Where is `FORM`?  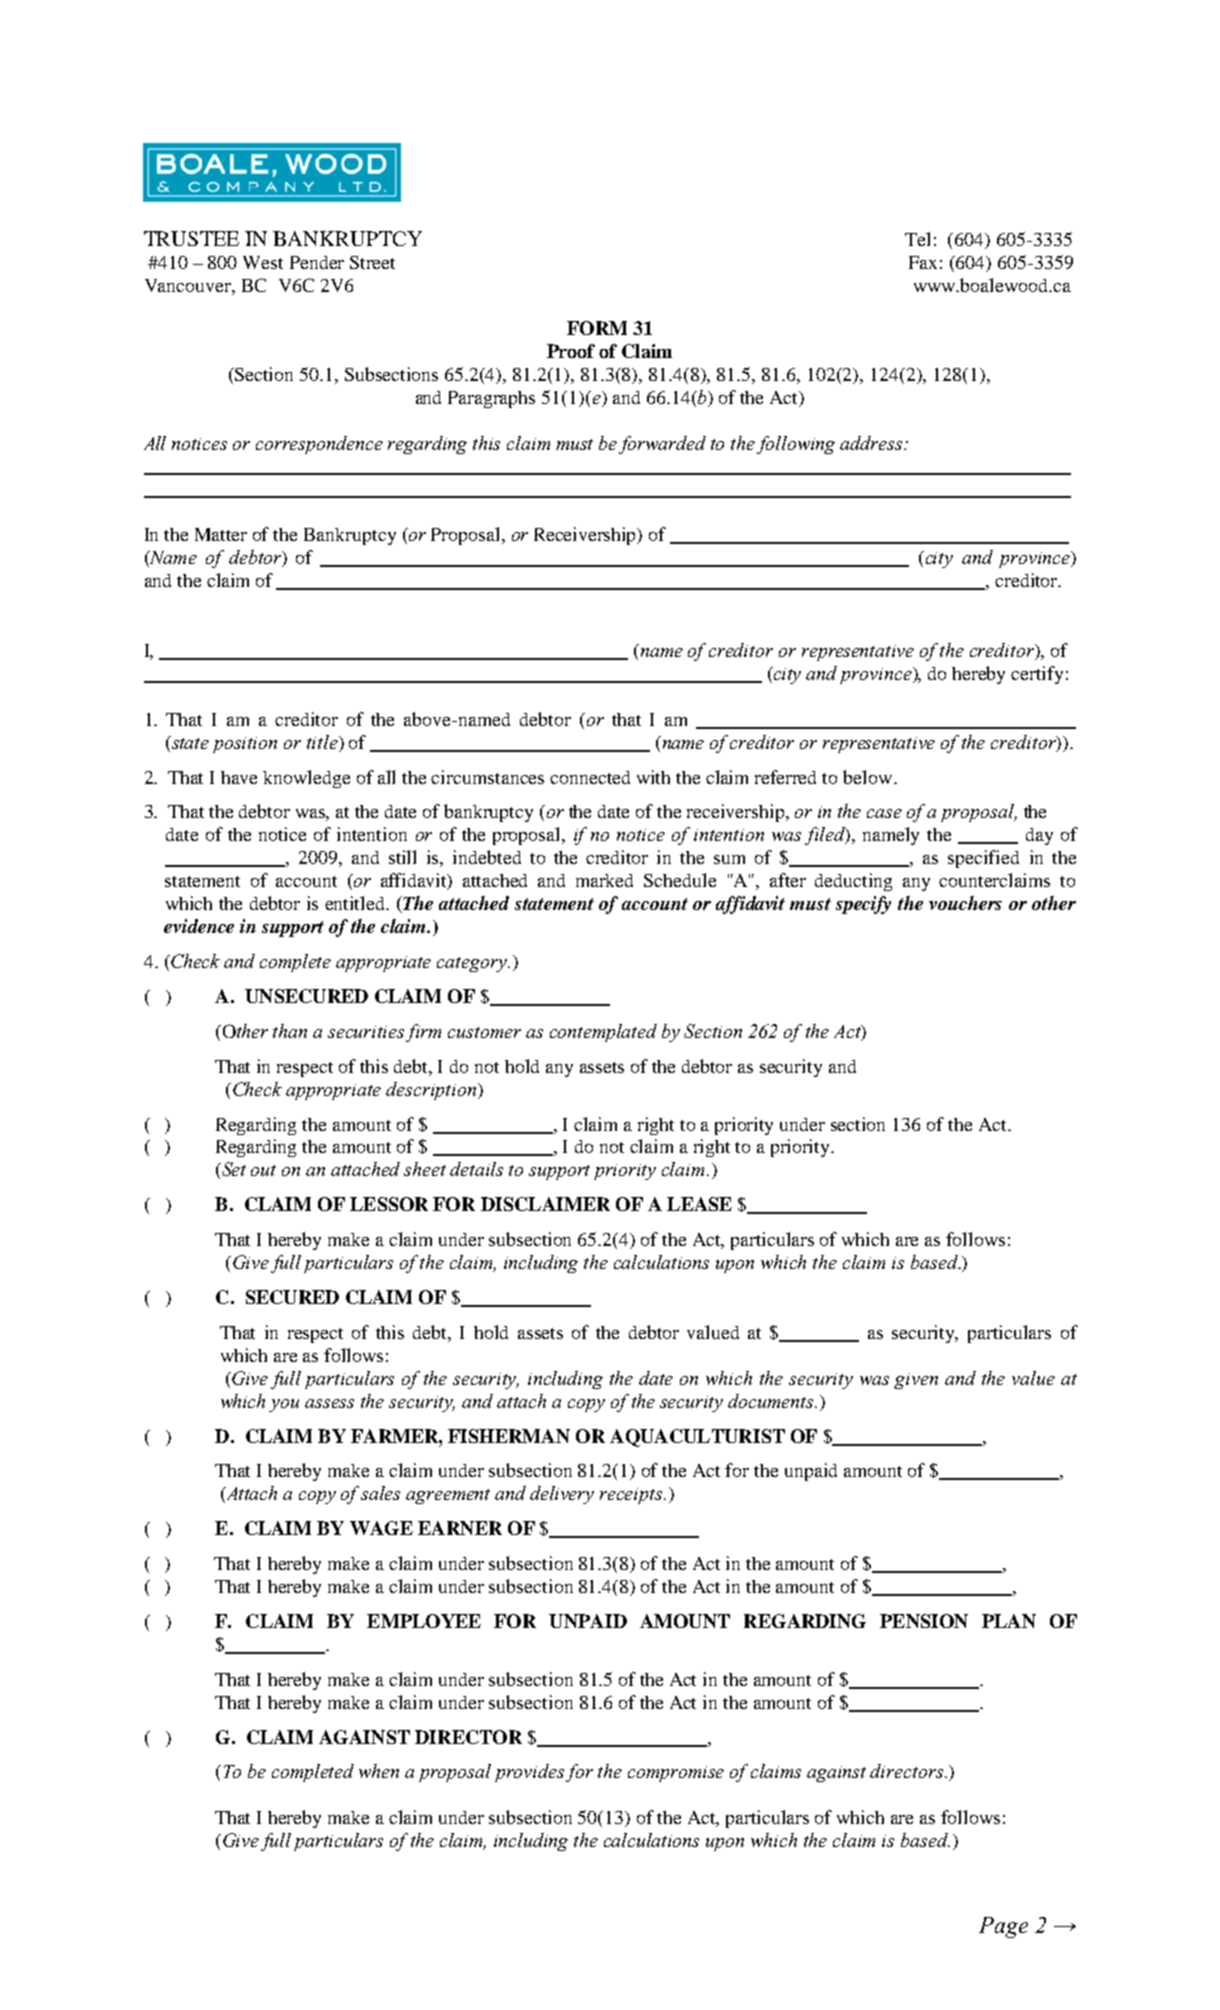 FORM is located at coordinates (597, 328).
